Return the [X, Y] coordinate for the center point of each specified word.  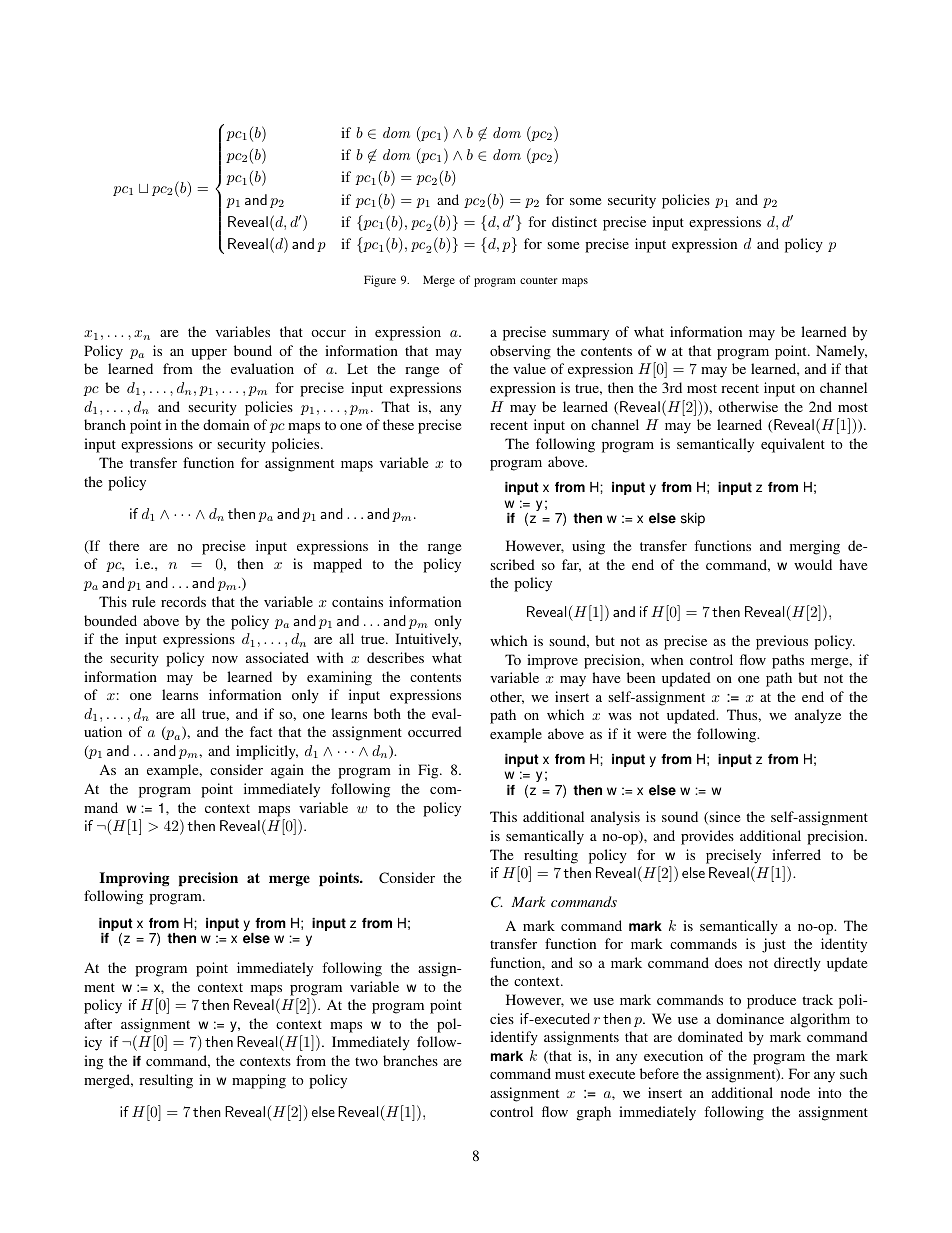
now [225, 659]
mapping [259, 1081]
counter [538, 280]
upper [209, 354]
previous [782, 642]
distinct [574, 221]
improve [552, 661]
